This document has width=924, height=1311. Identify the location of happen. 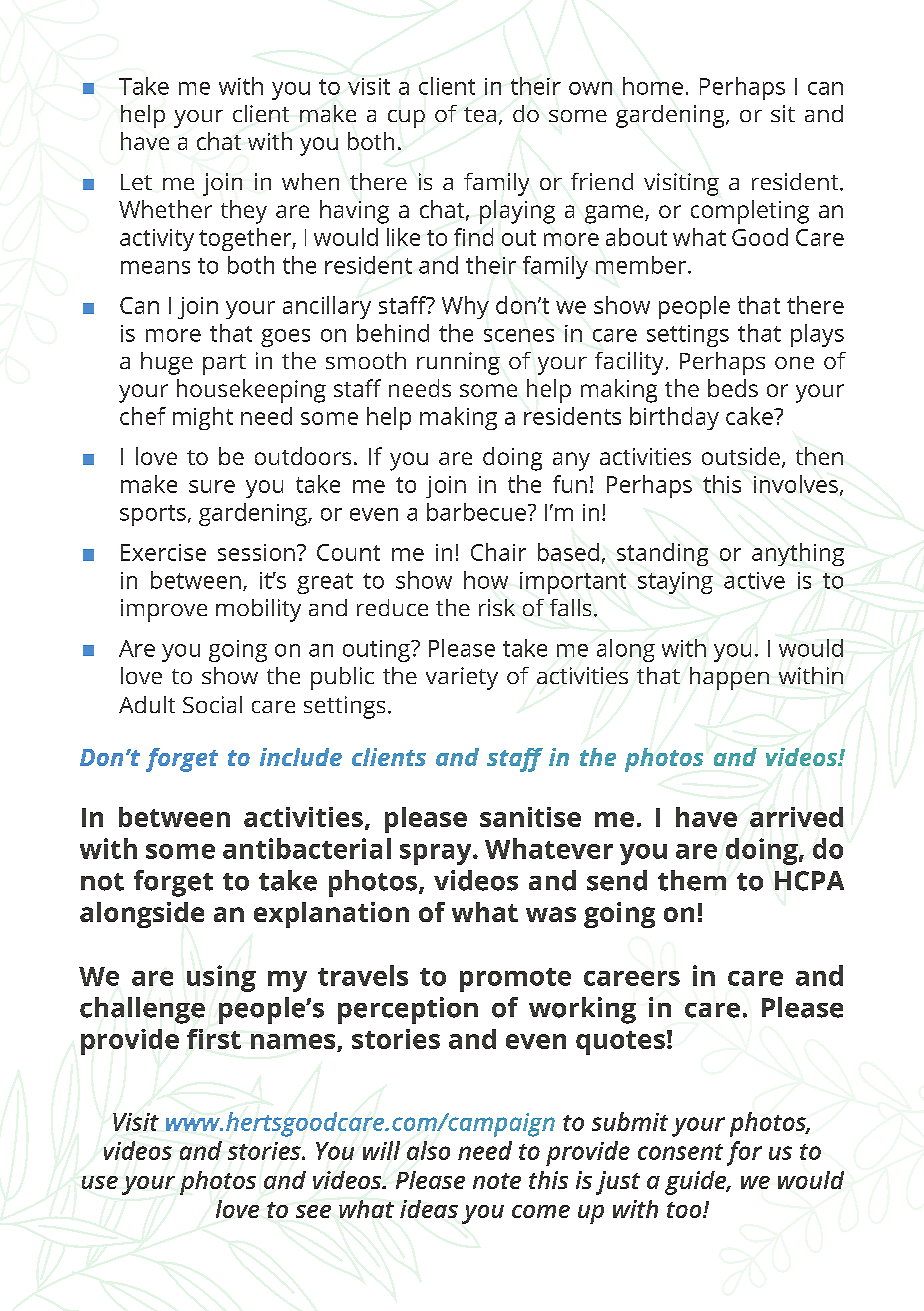
(729, 678).
